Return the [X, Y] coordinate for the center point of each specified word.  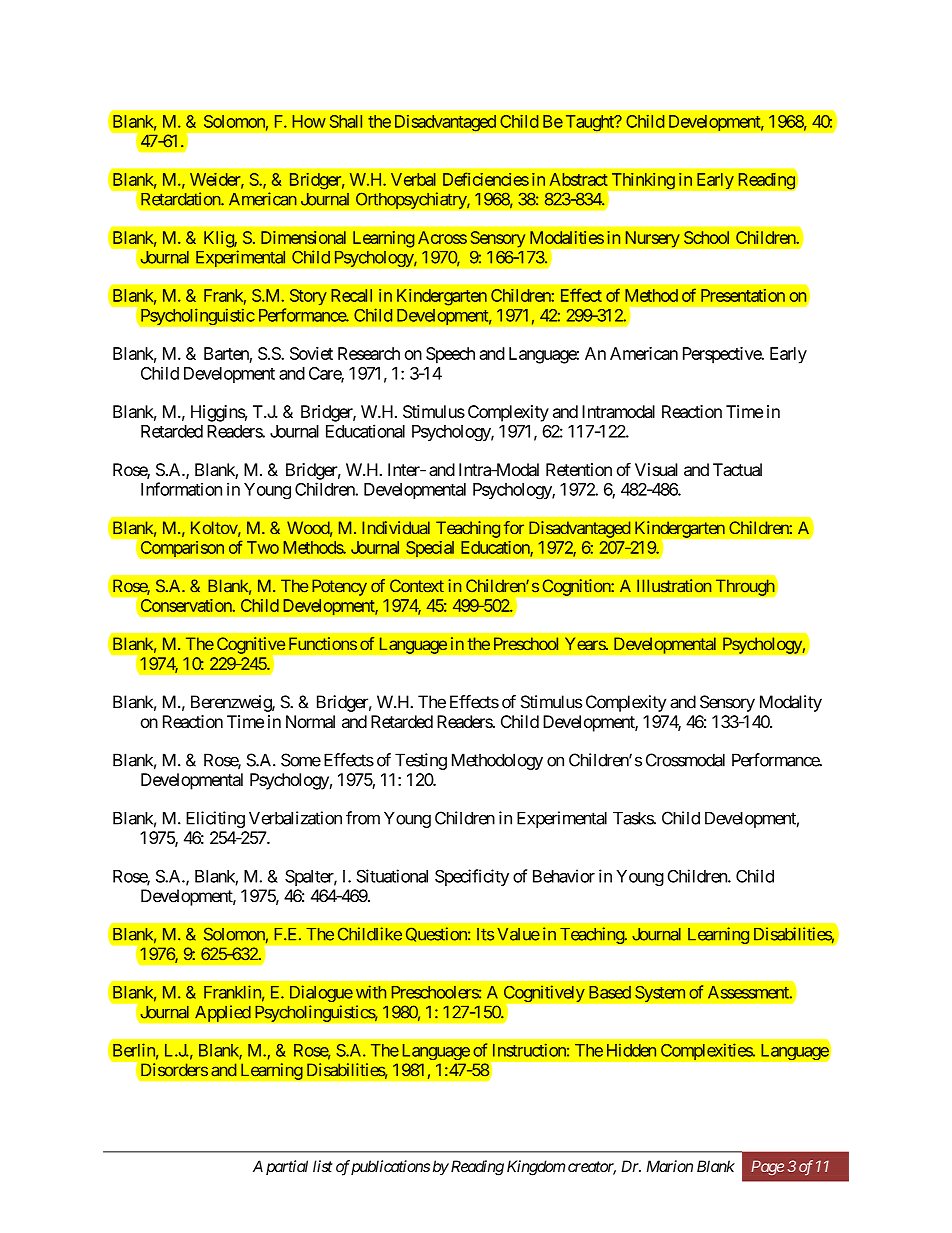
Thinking [643, 181]
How [309, 121]
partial [287, 1167]
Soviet [311, 353]
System [660, 993]
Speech [450, 355]
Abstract [579, 179]
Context [417, 586]
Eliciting [215, 819]
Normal [310, 721]
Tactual [737, 469]
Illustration [674, 586]
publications [390, 1167]
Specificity [472, 877]
